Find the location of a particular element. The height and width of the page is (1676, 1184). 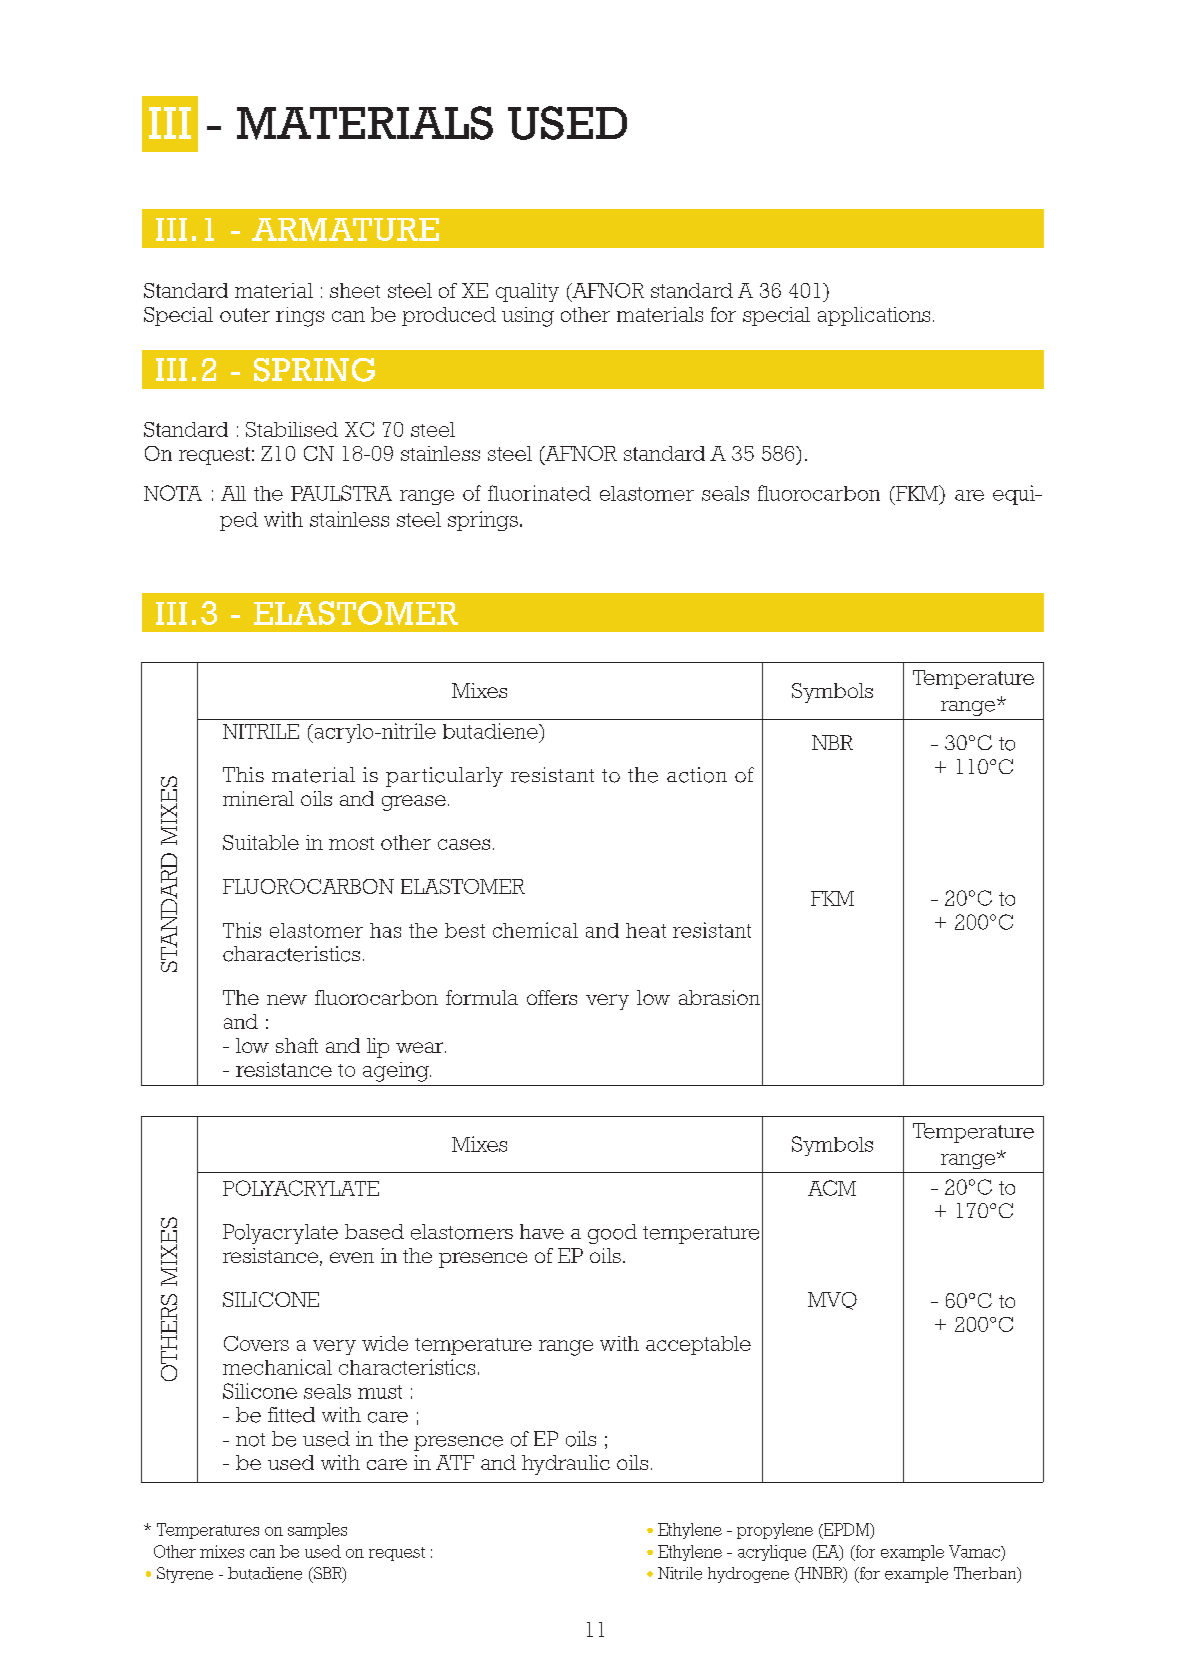

offers is located at coordinates (552, 997).
